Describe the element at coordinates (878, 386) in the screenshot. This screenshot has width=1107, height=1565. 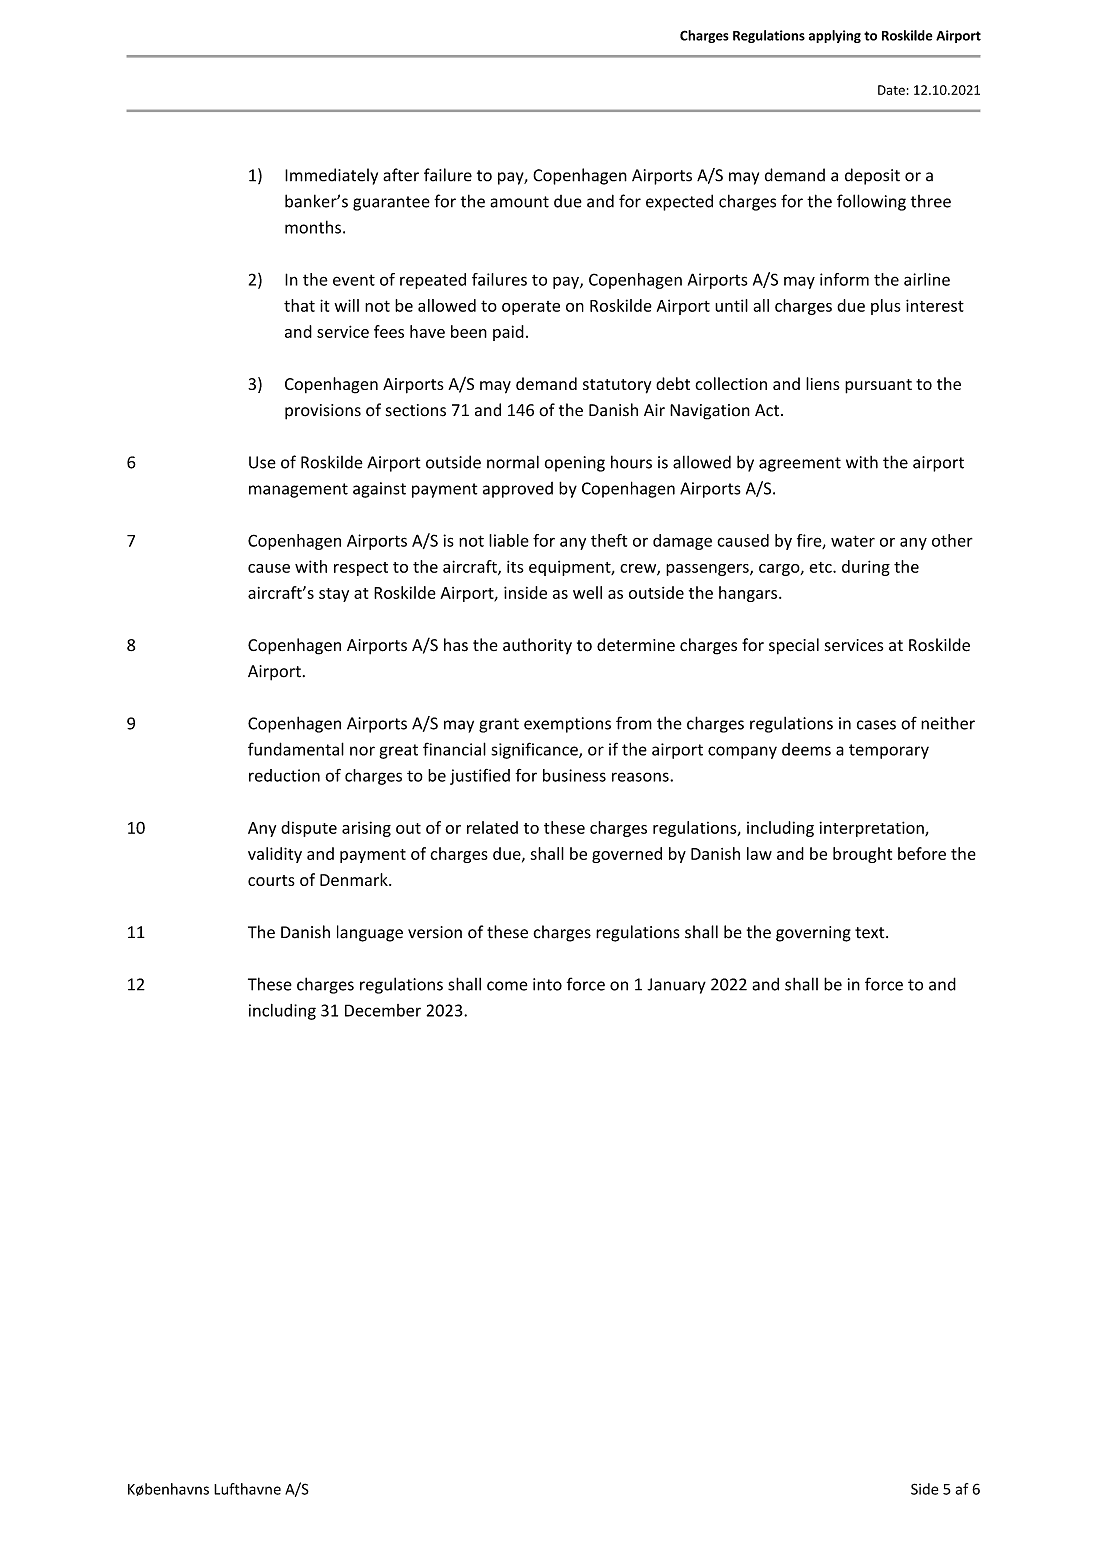
I see `pursuant` at that location.
